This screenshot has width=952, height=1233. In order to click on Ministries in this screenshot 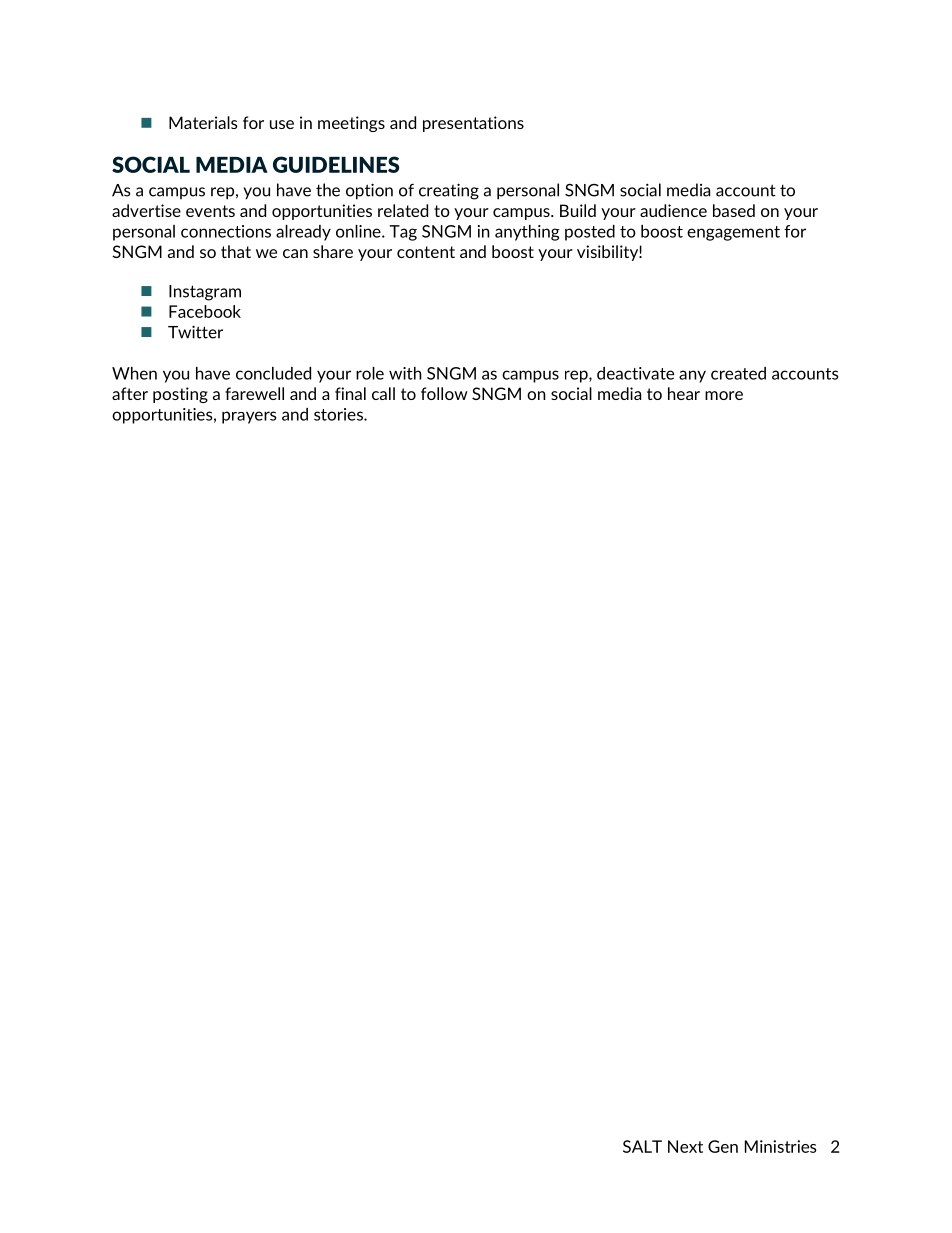, I will do `click(780, 1146)`.
